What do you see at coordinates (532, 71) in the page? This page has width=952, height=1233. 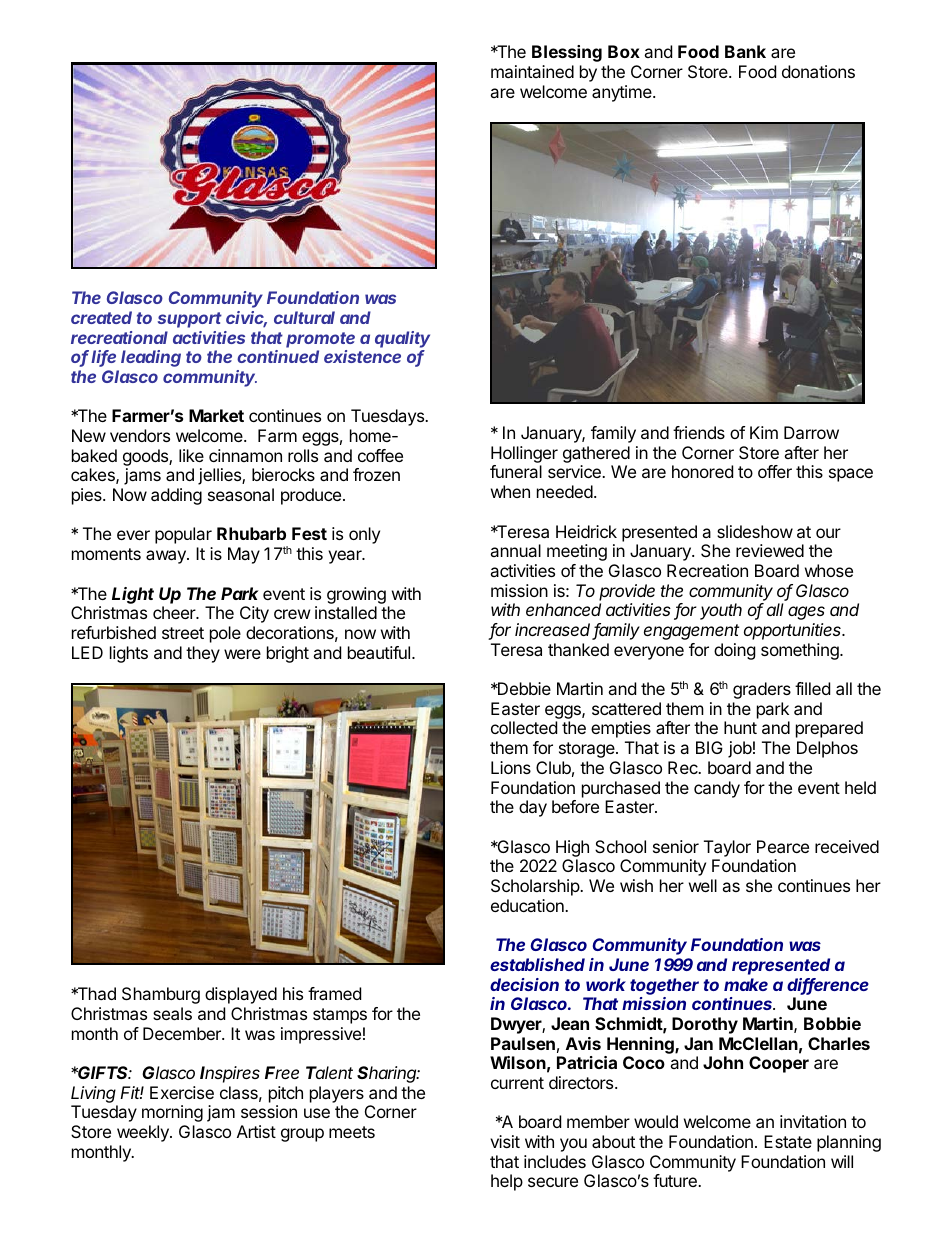 I see `maintained` at bounding box center [532, 71].
